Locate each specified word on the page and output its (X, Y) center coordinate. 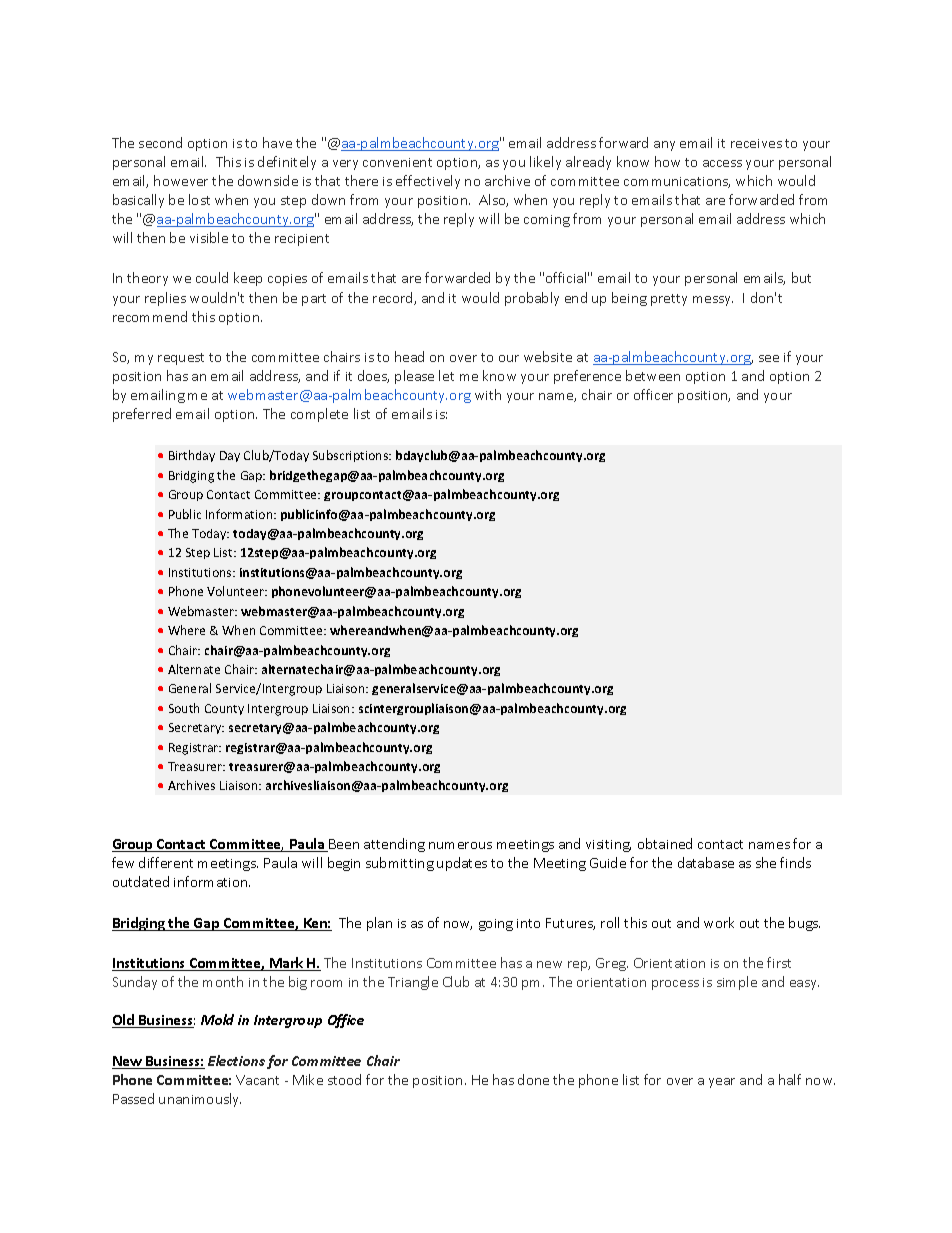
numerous (460, 845)
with (488, 394)
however (181, 180)
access (722, 163)
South (184, 708)
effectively (428, 182)
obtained (665, 843)
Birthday (192, 456)
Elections (236, 1060)
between (653, 375)
